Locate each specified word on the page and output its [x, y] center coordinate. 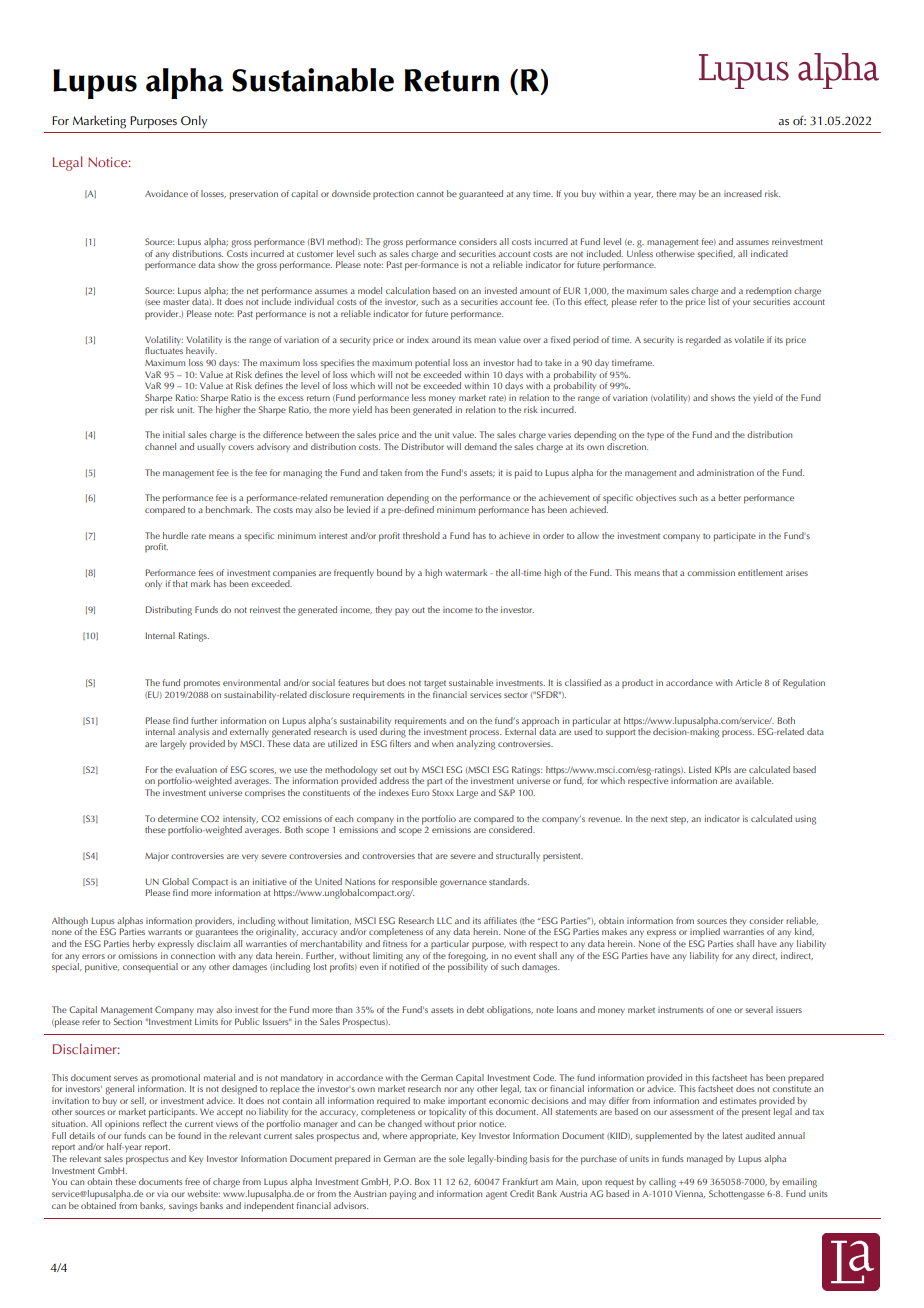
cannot [430, 194]
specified [716, 255]
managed [705, 1160]
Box [422, 1181]
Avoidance [166, 193]
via [162, 1193]
